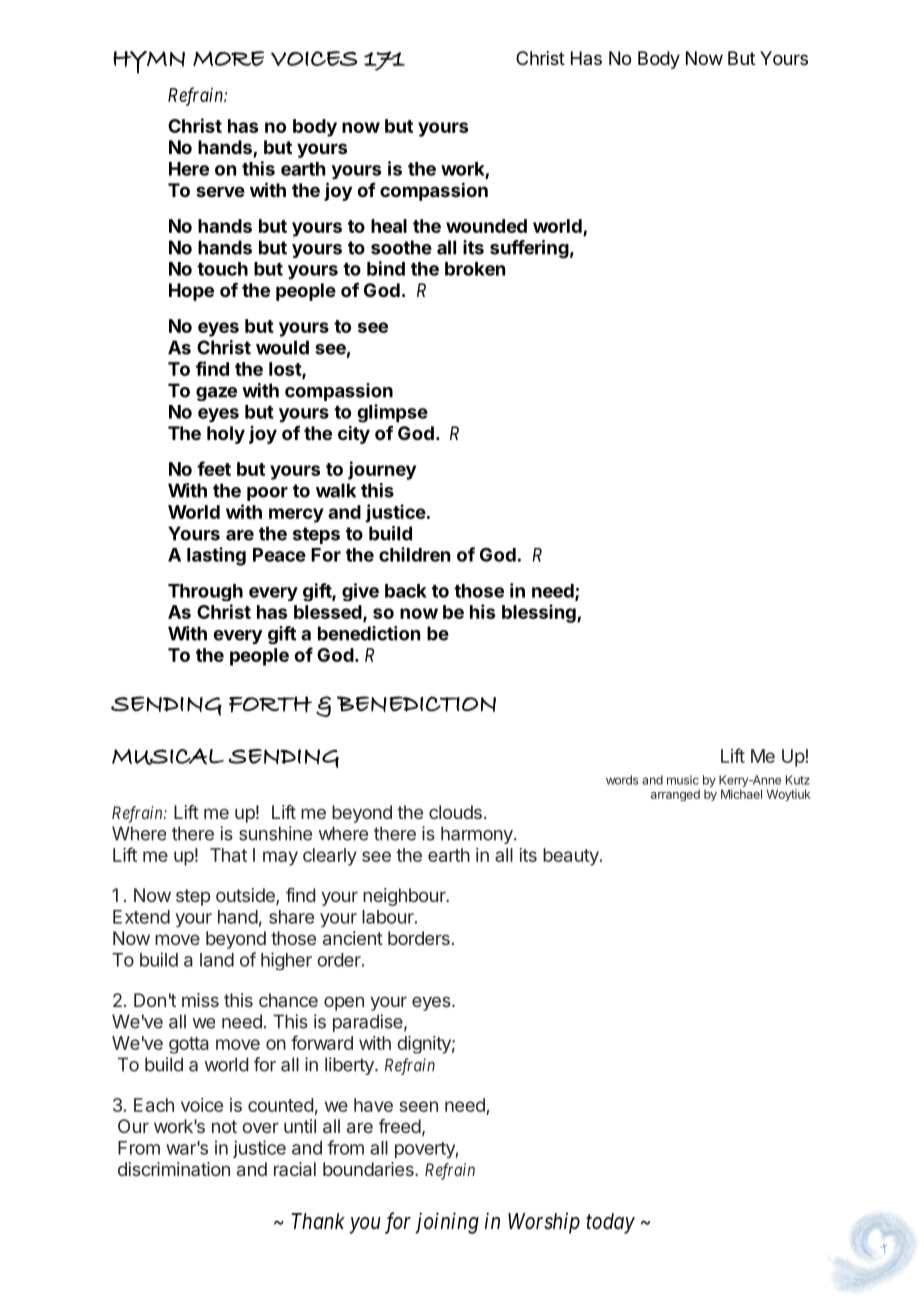 The height and width of the image is (1308, 924). Describe the element at coordinates (405, 897) in the image. I see `neighbour` at that location.
